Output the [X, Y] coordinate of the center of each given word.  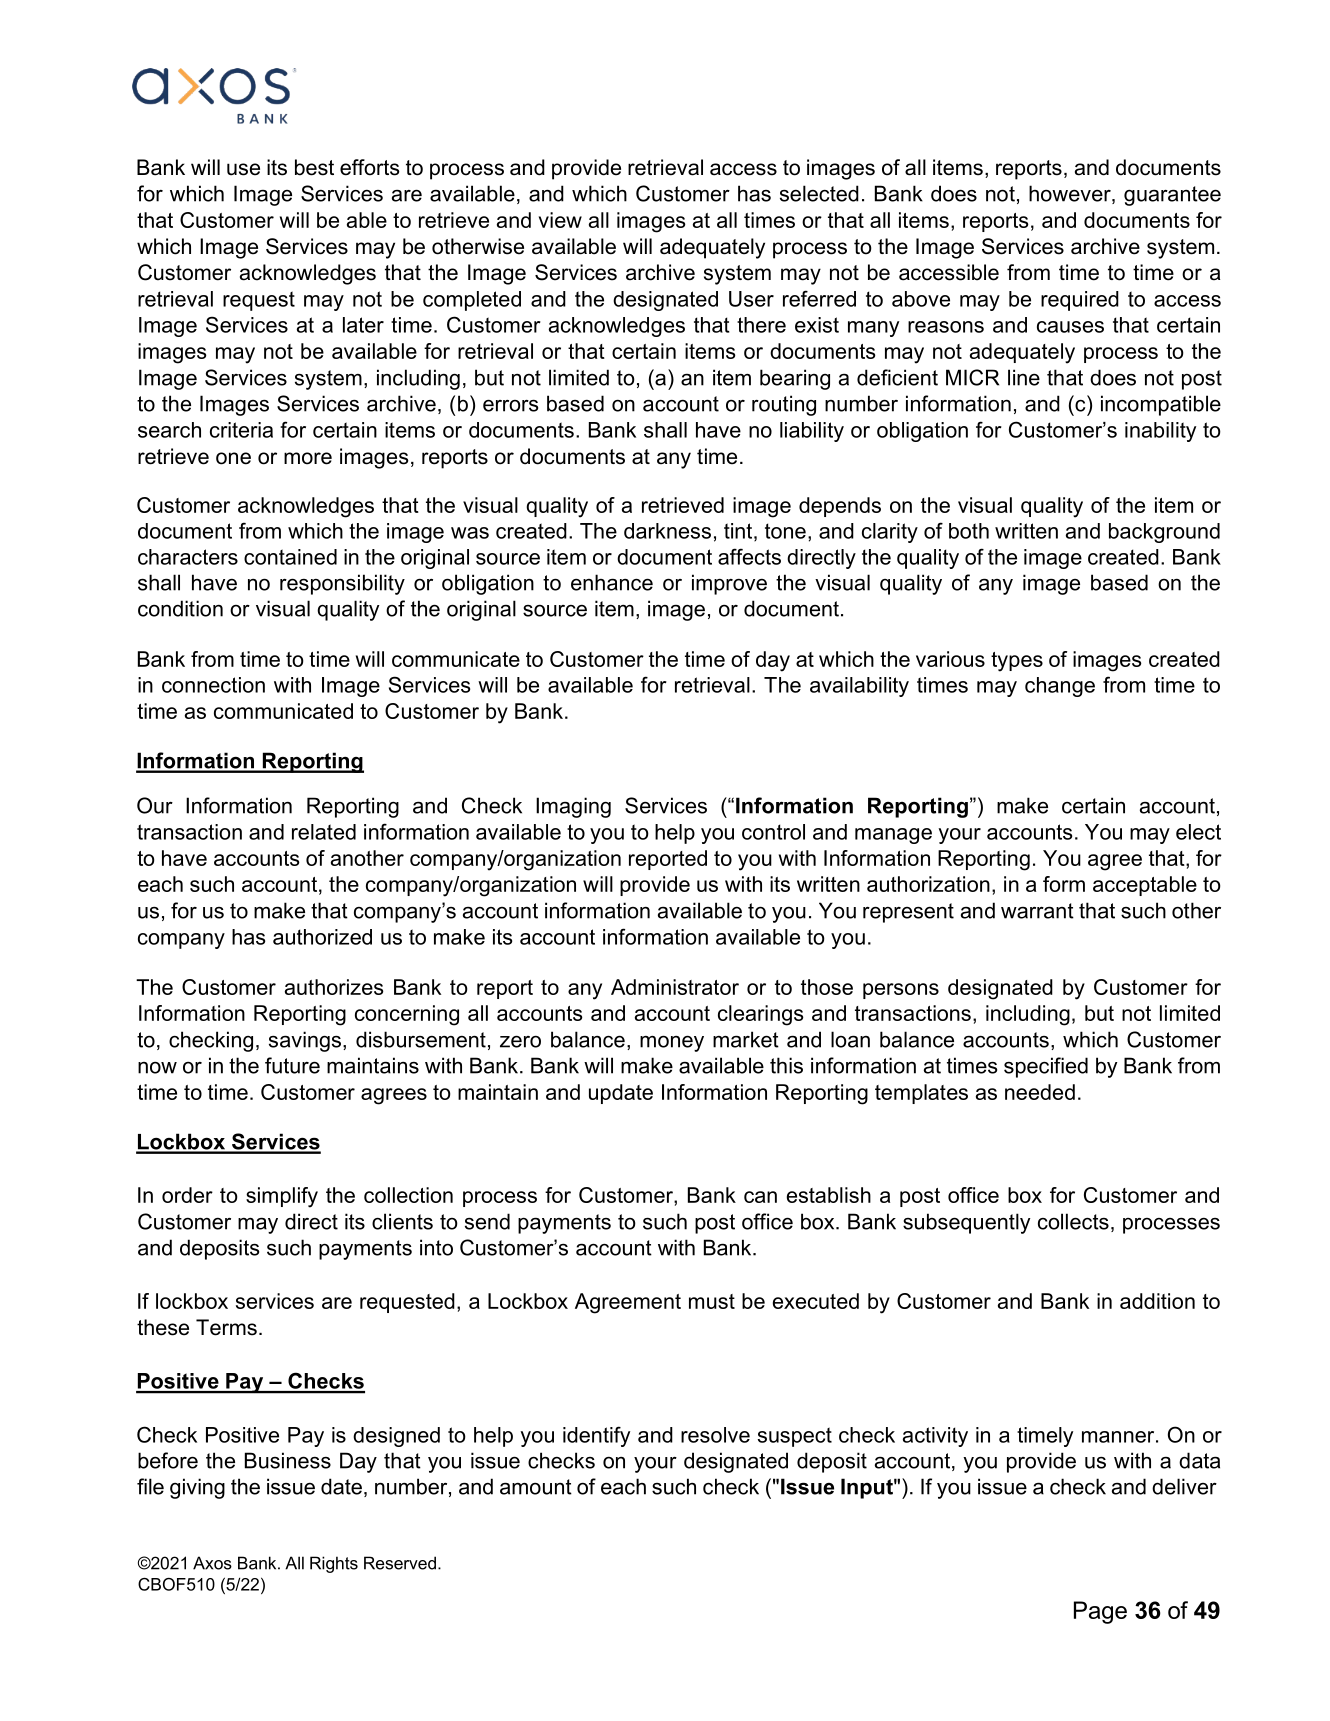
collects [1073, 1221]
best [314, 167]
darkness [667, 531]
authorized [322, 937]
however [1071, 194]
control [773, 832]
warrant [1037, 911]
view [560, 220]
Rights [334, 1564]
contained [290, 557]
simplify [282, 1197]
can [760, 1197]
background [1164, 533]
